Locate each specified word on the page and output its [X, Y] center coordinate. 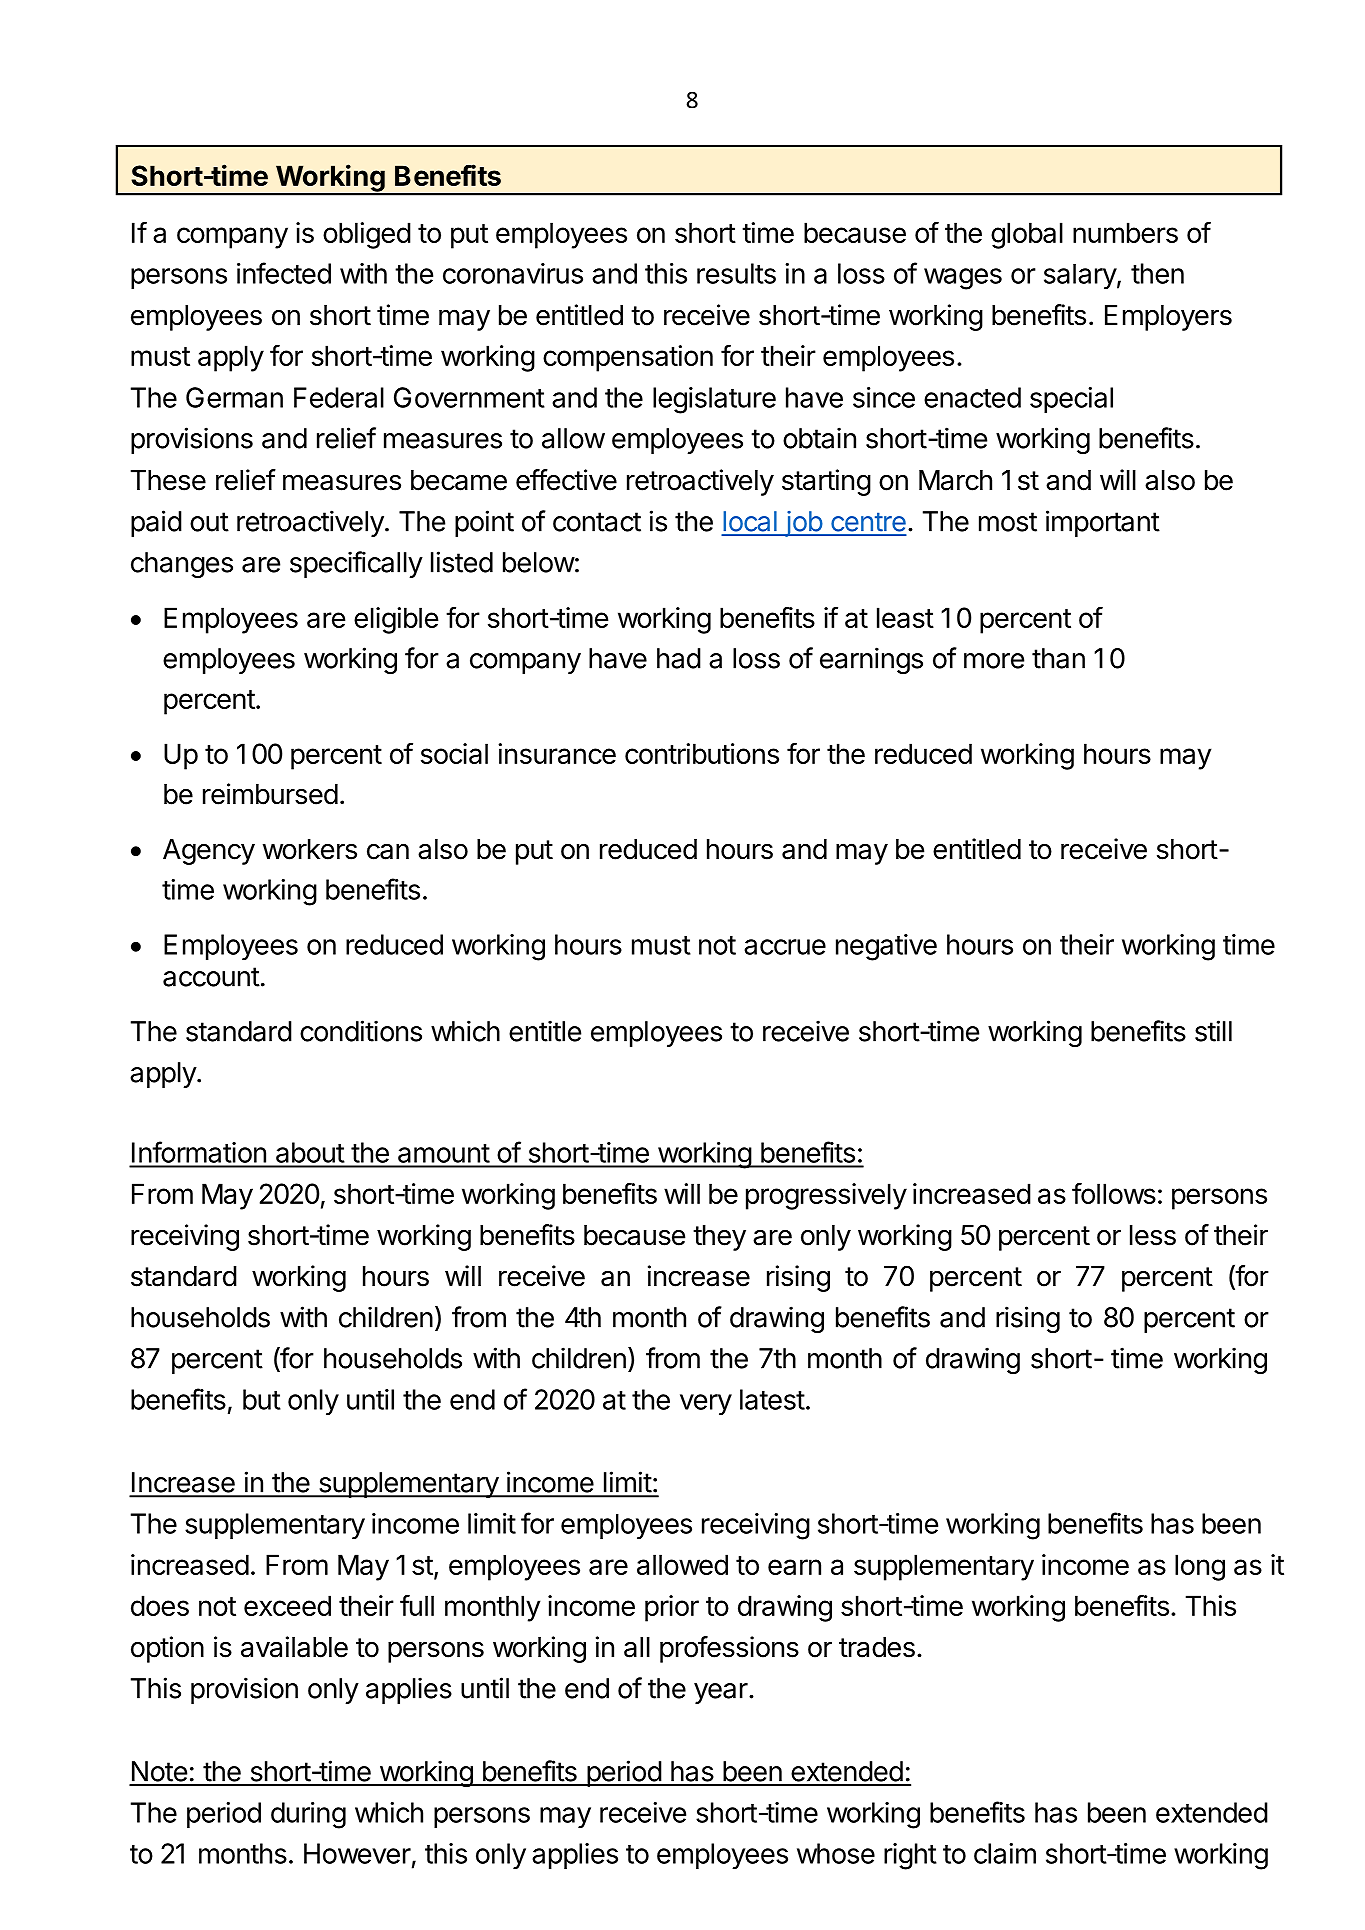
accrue [785, 947]
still [1213, 1031]
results [736, 273]
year [721, 1693]
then [1157, 273]
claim [1005, 1853]
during [308, 1815]
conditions [361, 1031]
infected [284, 273]
